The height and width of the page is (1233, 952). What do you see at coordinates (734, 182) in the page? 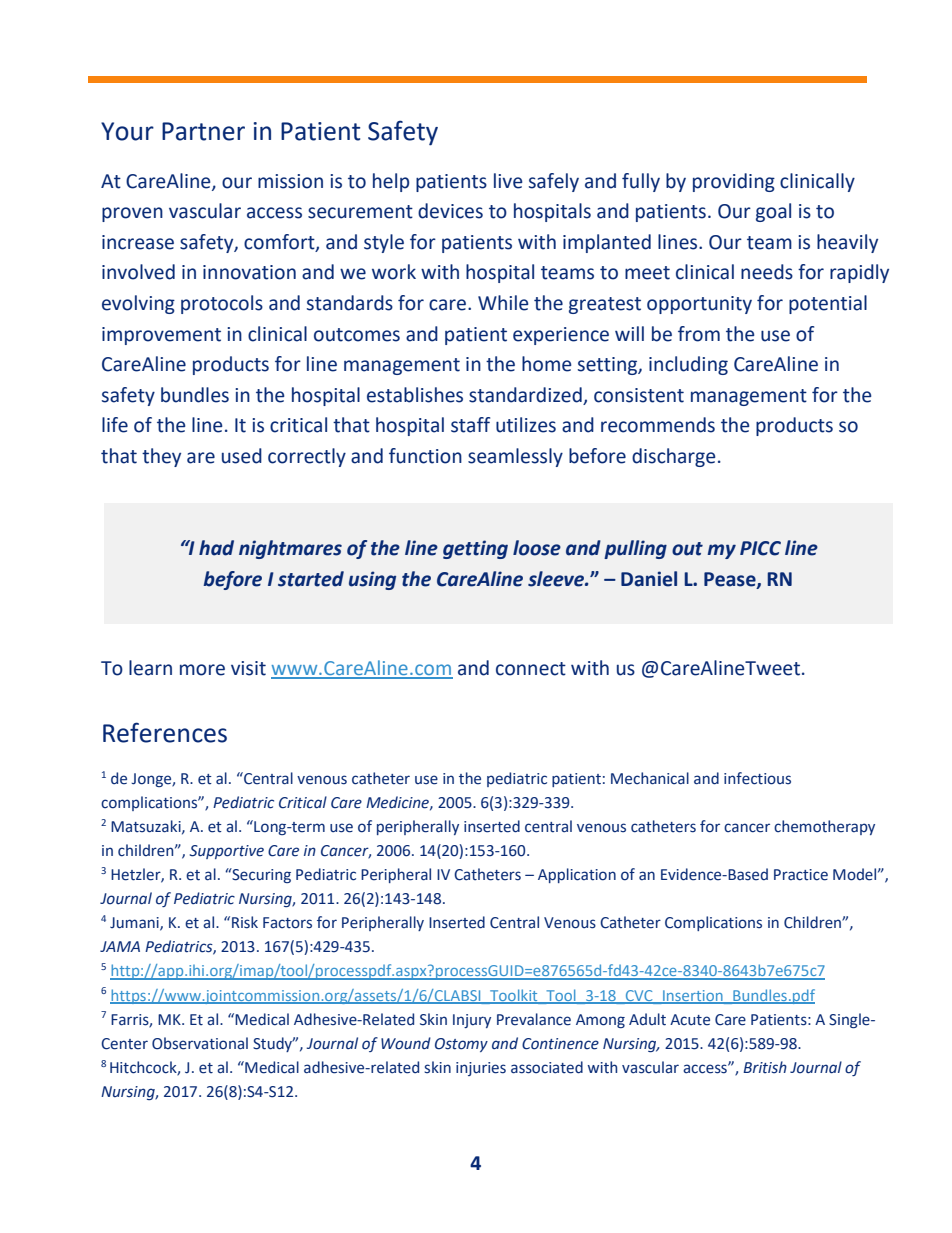
I see `providing` at bounding box center [734, 182].
